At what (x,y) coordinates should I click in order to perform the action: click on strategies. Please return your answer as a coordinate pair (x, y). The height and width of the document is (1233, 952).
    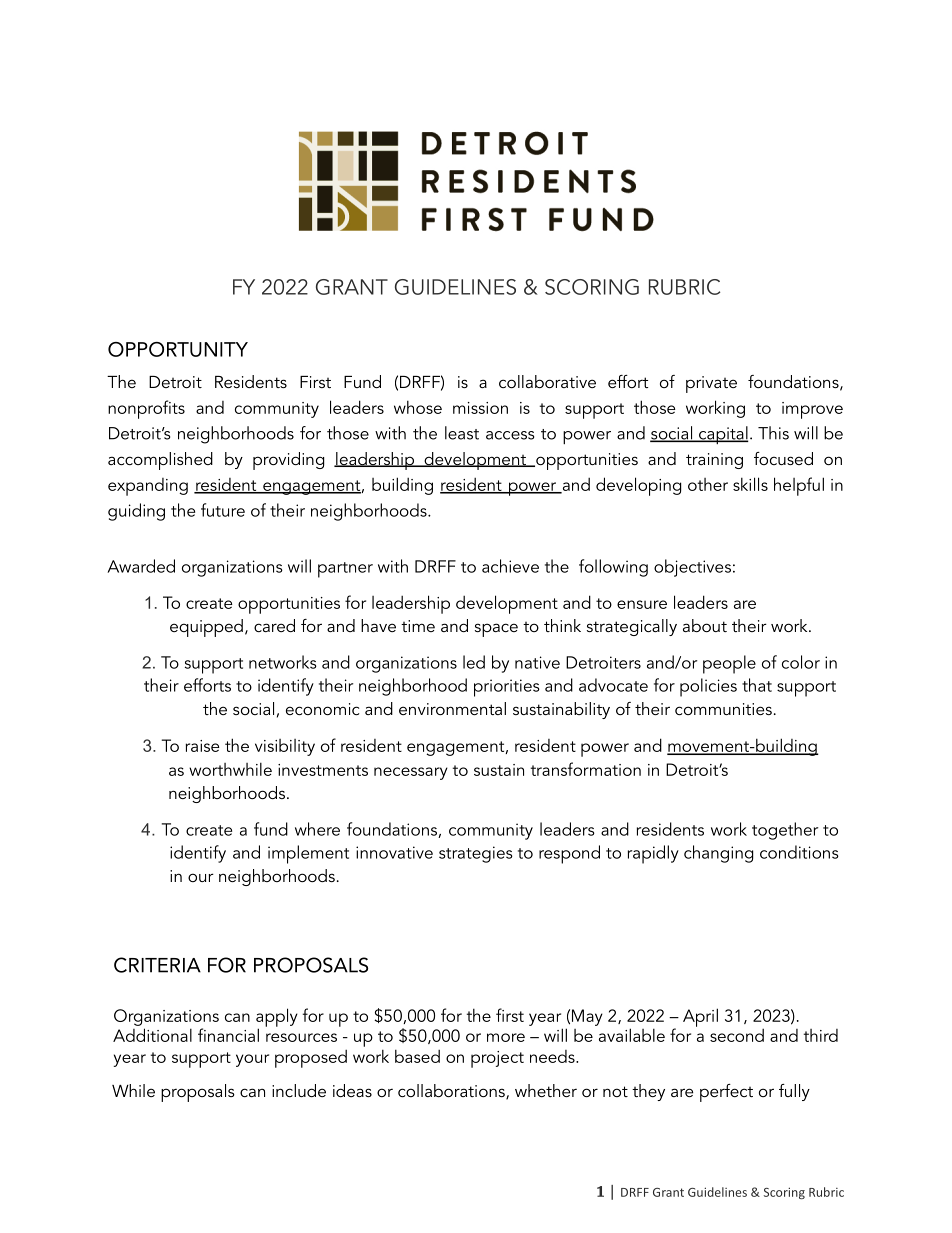
    Looking at the image, I should click on (476, 854).
